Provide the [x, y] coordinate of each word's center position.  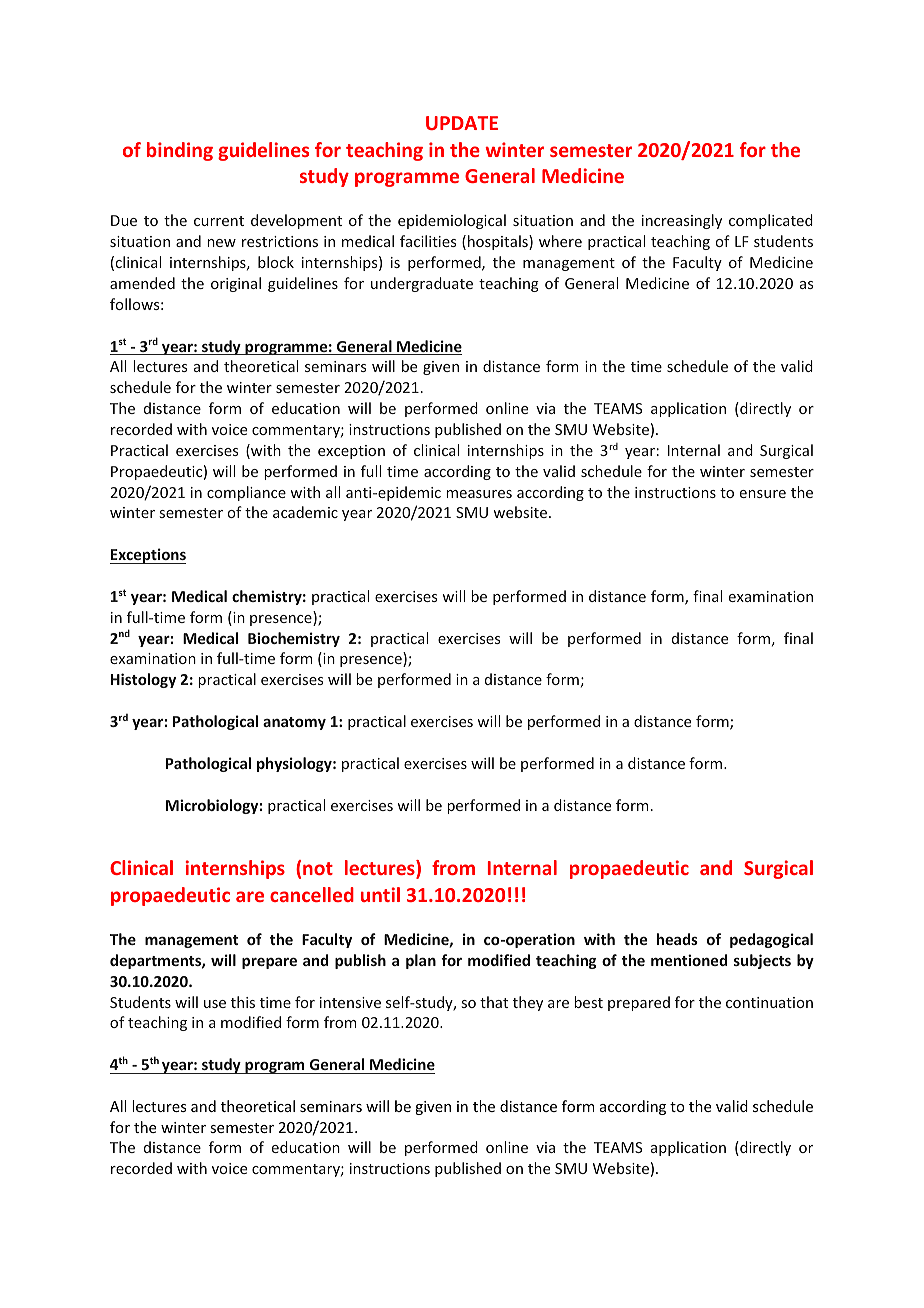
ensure [763, 494]
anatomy [294, 723]
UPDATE [462, 123]
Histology [143, 680]
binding [180, 151]
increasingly [682, 221]
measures [479, 494]
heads [677, 939]
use [215, 1004]
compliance [246, 493]
